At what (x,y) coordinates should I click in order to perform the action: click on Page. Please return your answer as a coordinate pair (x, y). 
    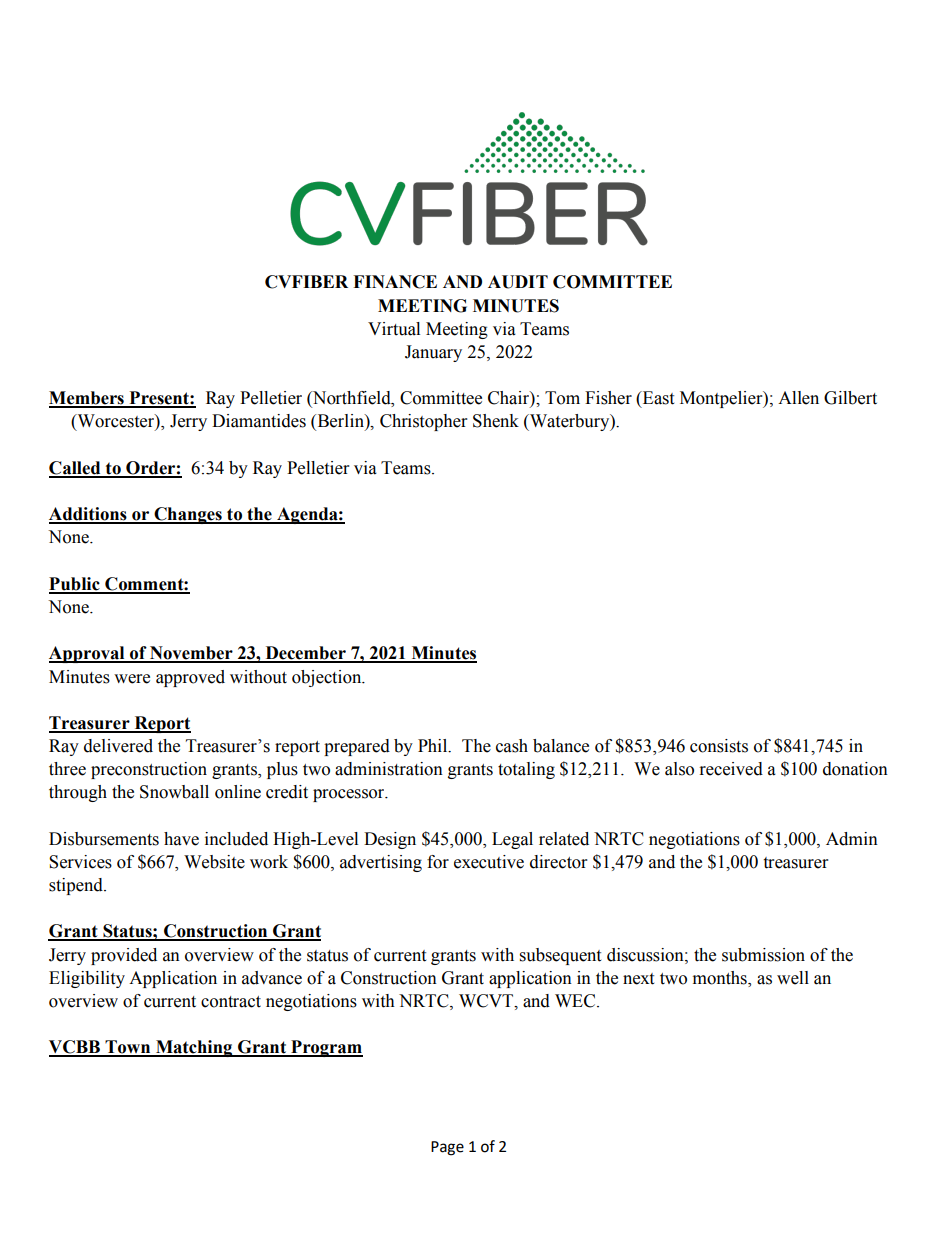
    Looking at the image, I should click on (447, 1148).
